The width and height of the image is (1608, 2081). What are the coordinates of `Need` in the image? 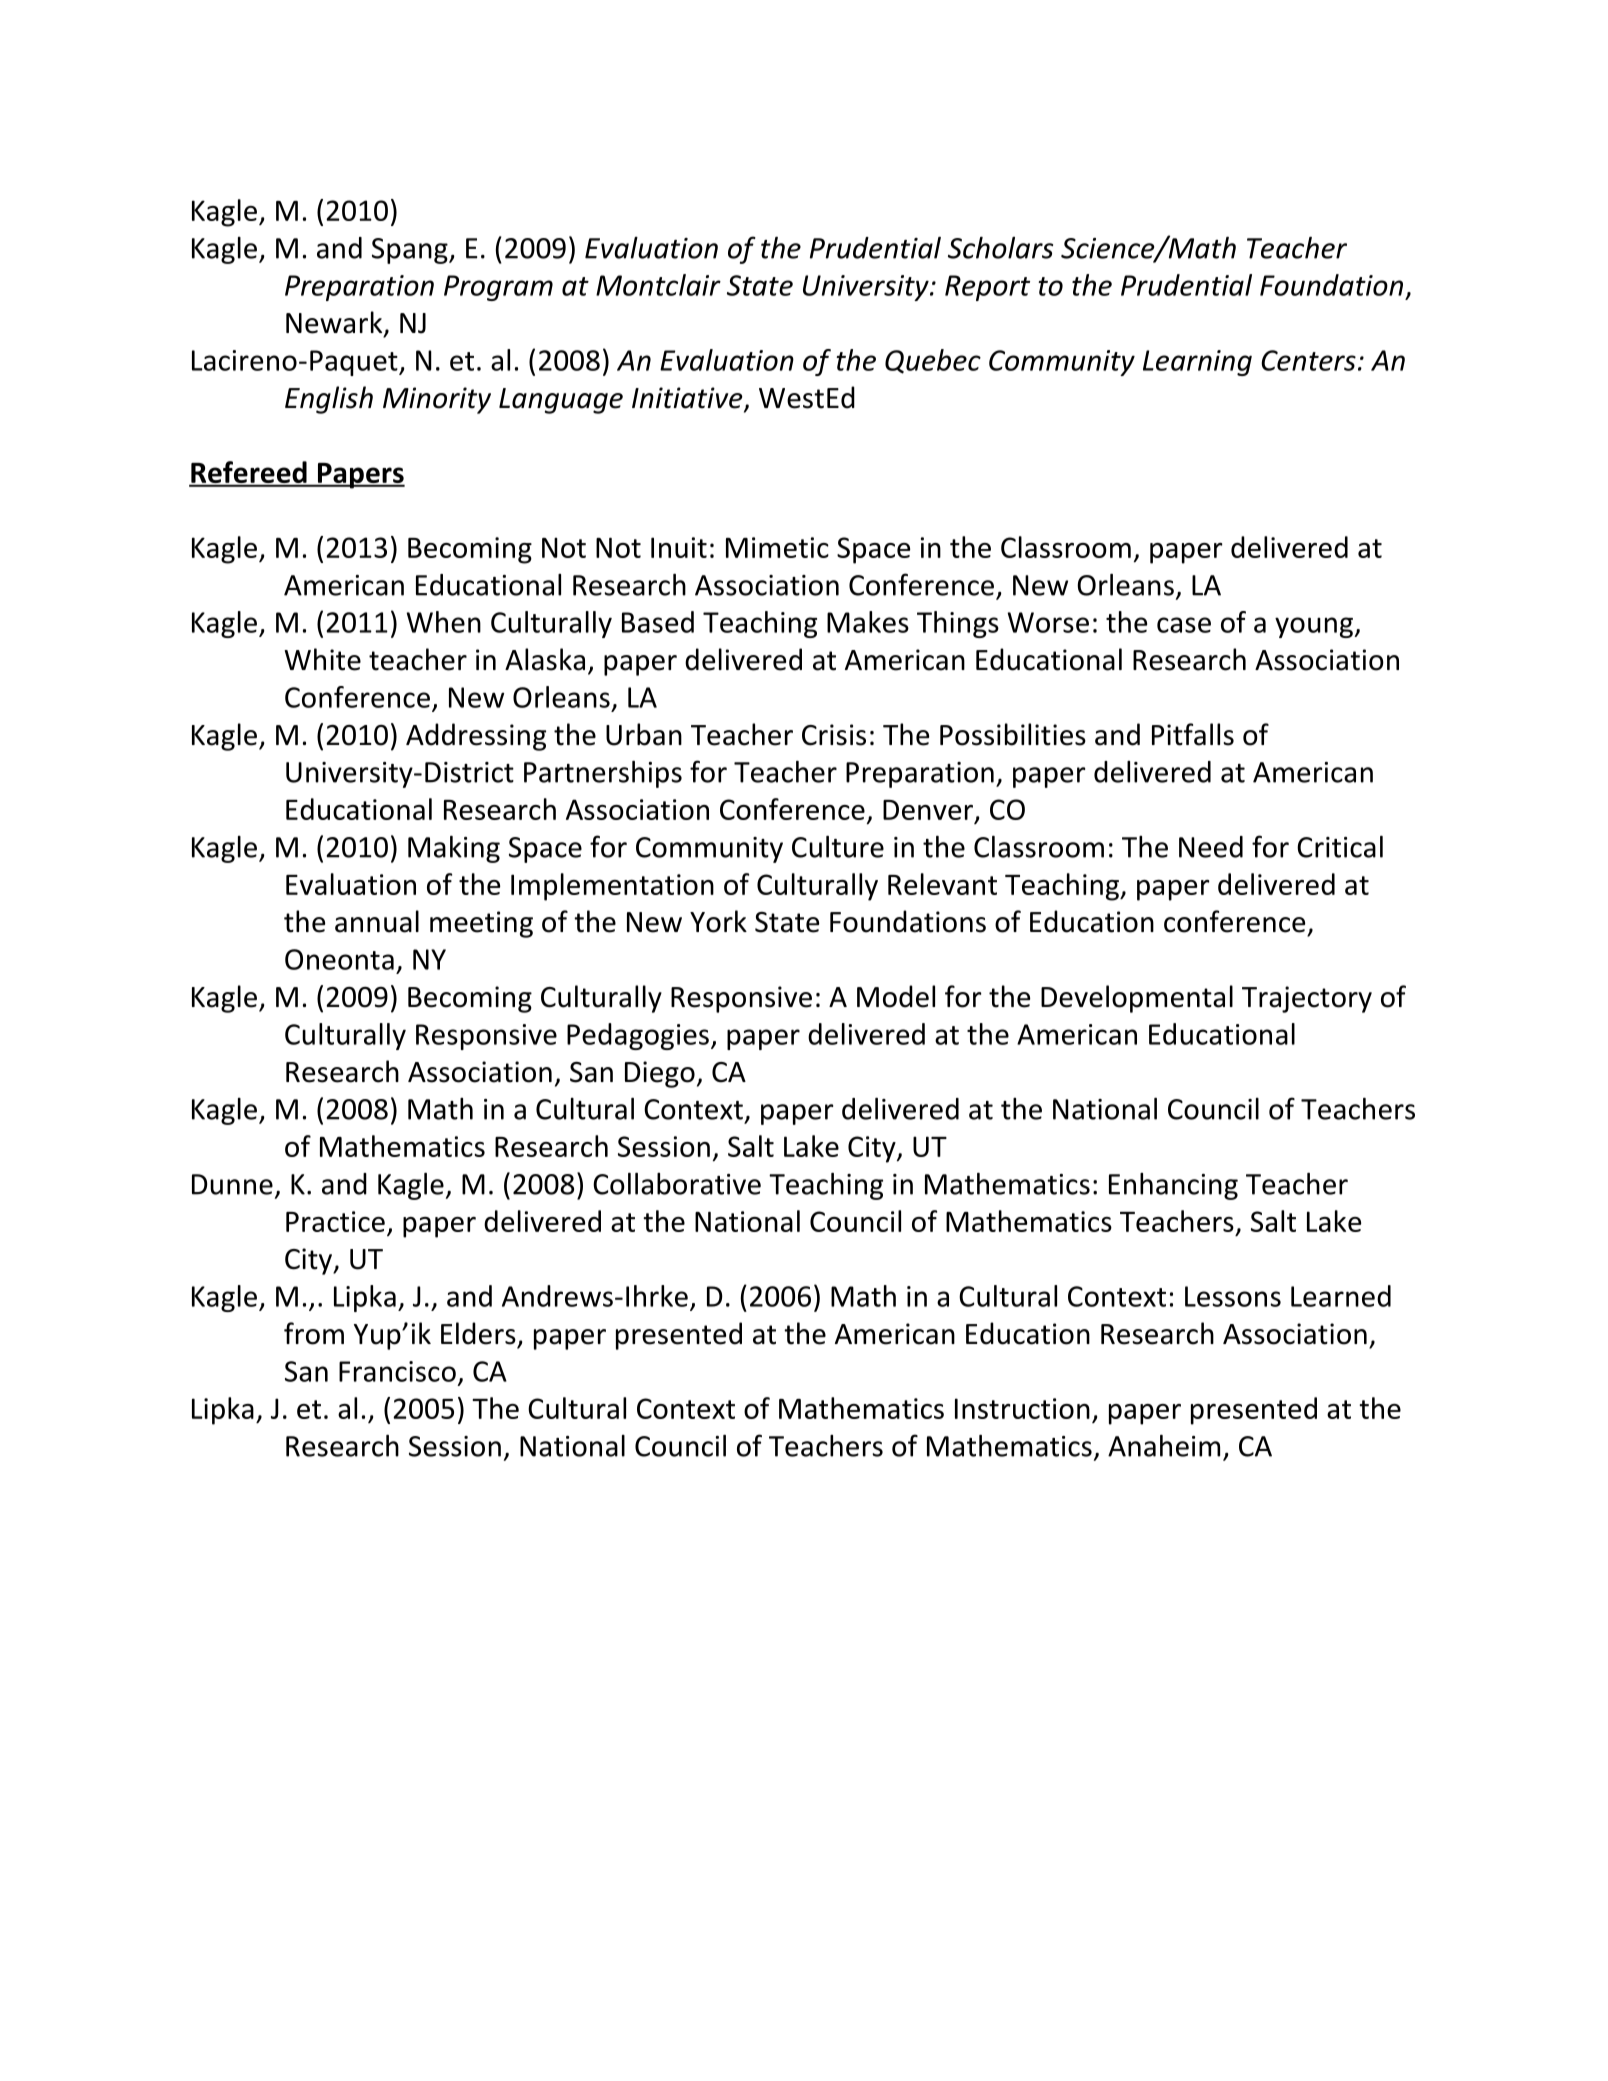 It's located at (1211, 847).
